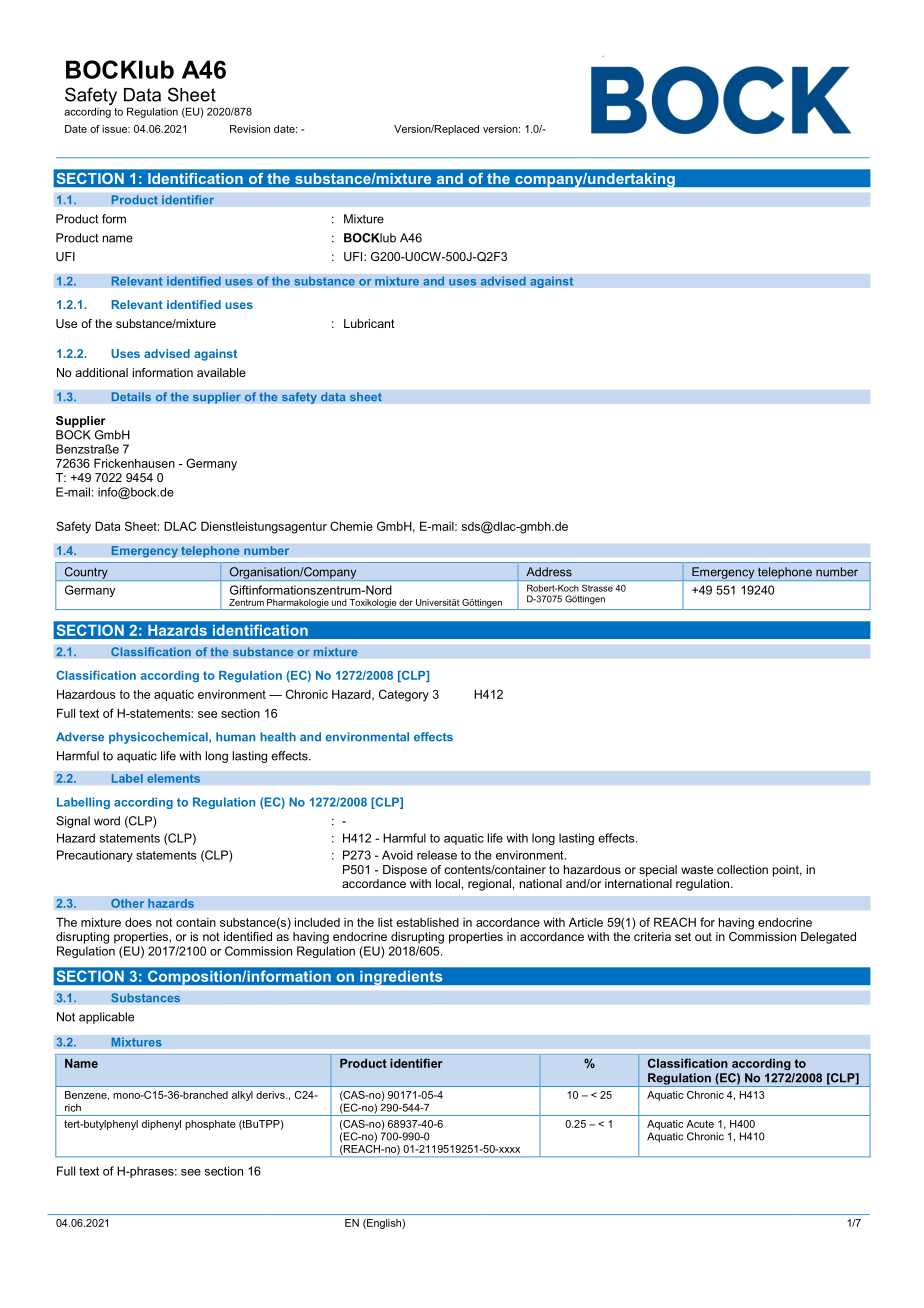 This page has height=1308, width=924. What do you see at coordinates (173, 778) in the page?
I see `elements` at bounding box center [173, 778].
